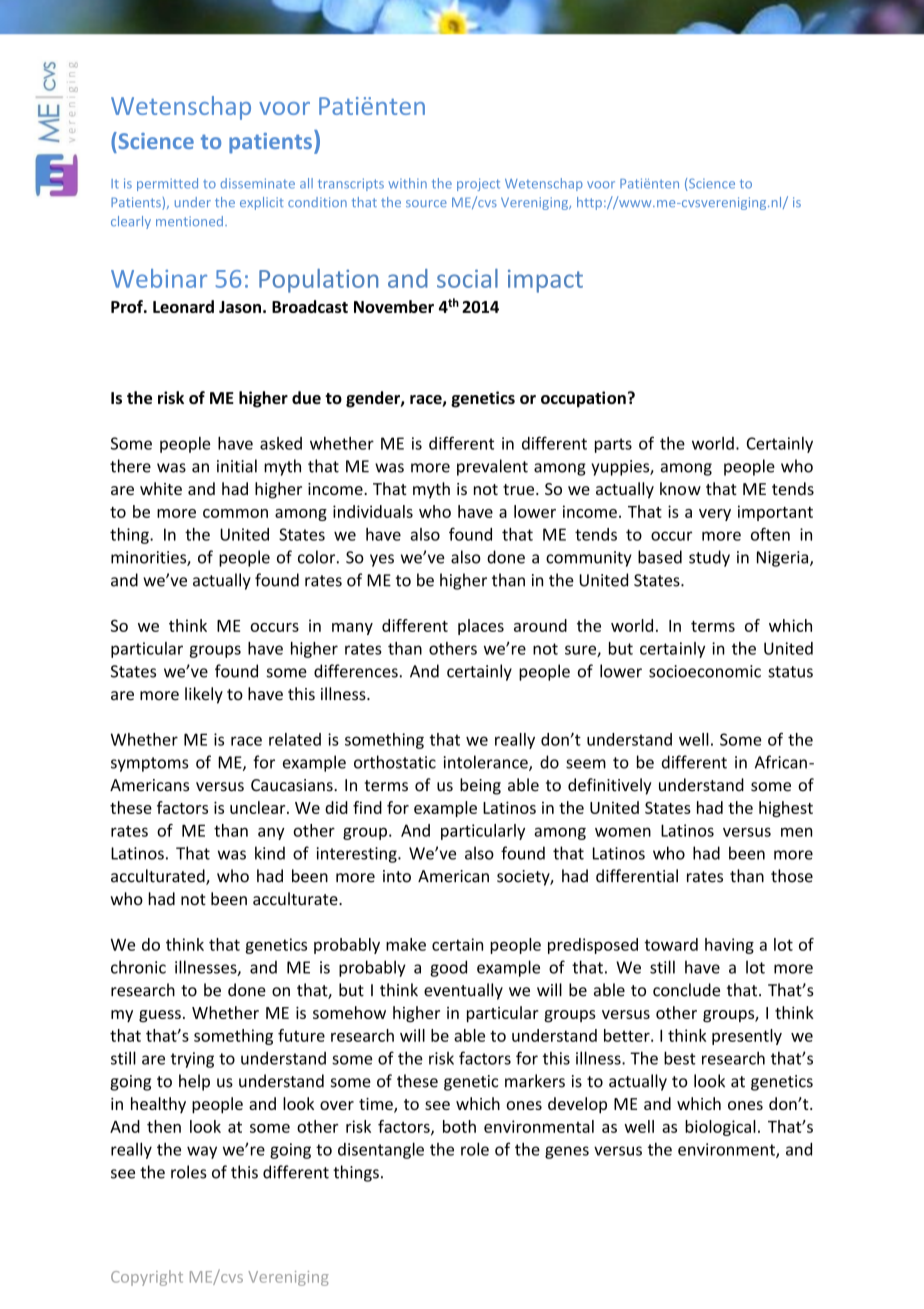  I want to click on source, so click(426, 203).
